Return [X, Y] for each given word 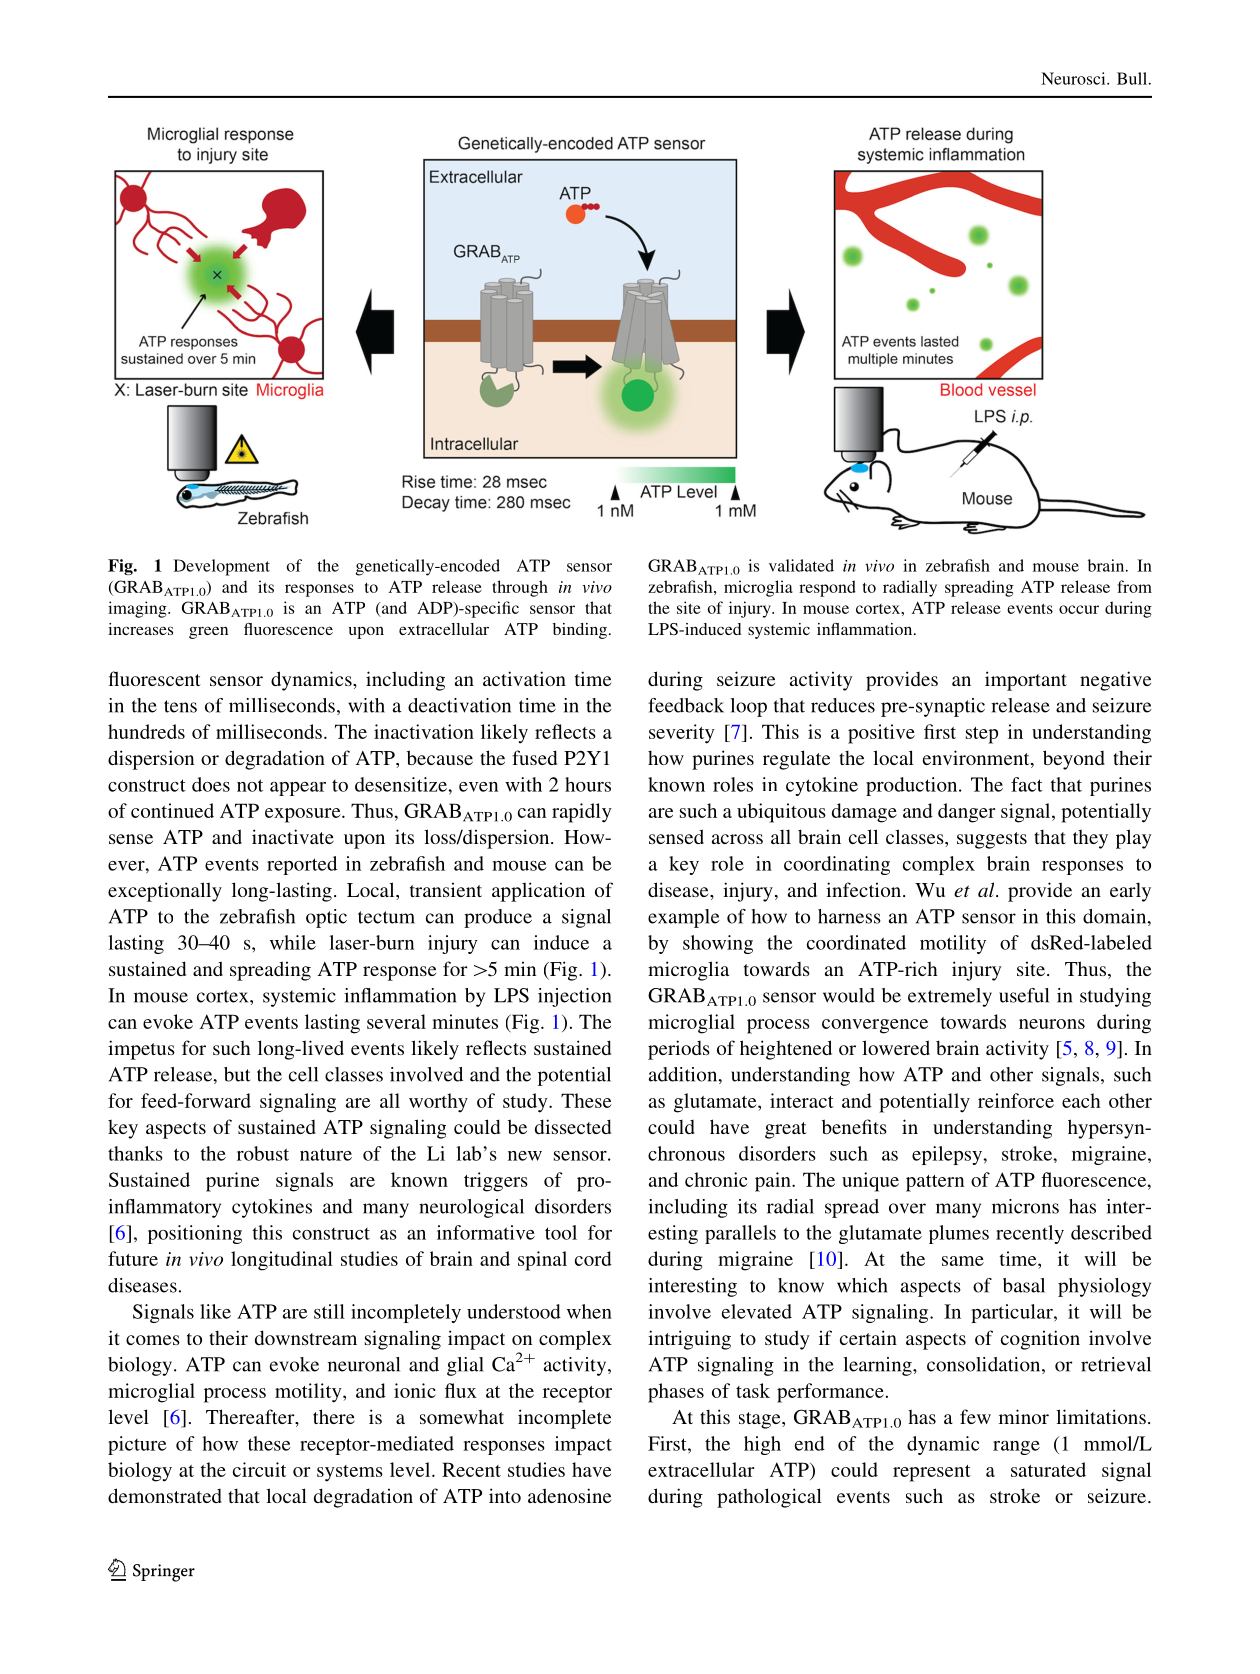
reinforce [1016, 1100]
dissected [573, 1126]
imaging [138, 609]
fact [1027, 784]
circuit [259, 1469]
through [520, 588]
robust [263, 1153]
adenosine [569, 1495]
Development [222, 567]
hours [588, 784]
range [1016, 1448]
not [250, 785]
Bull [1132, 78]
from [1134, 586]
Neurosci [1074, 78]
